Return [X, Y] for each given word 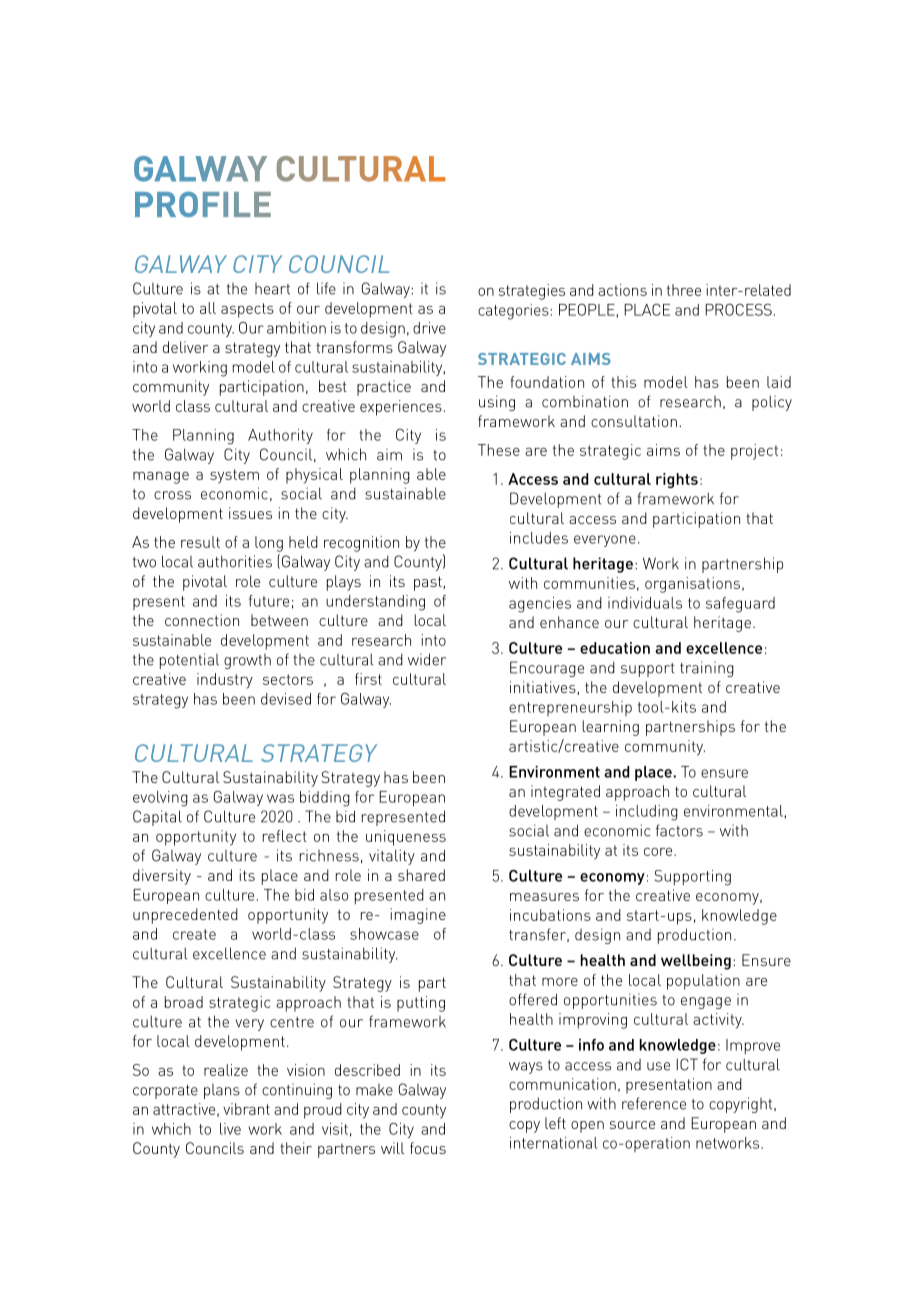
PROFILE [203, 204]
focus [428, 1148]
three [684, 290]
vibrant [246, 1109]
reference [654, 1103]
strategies [532, 292]
